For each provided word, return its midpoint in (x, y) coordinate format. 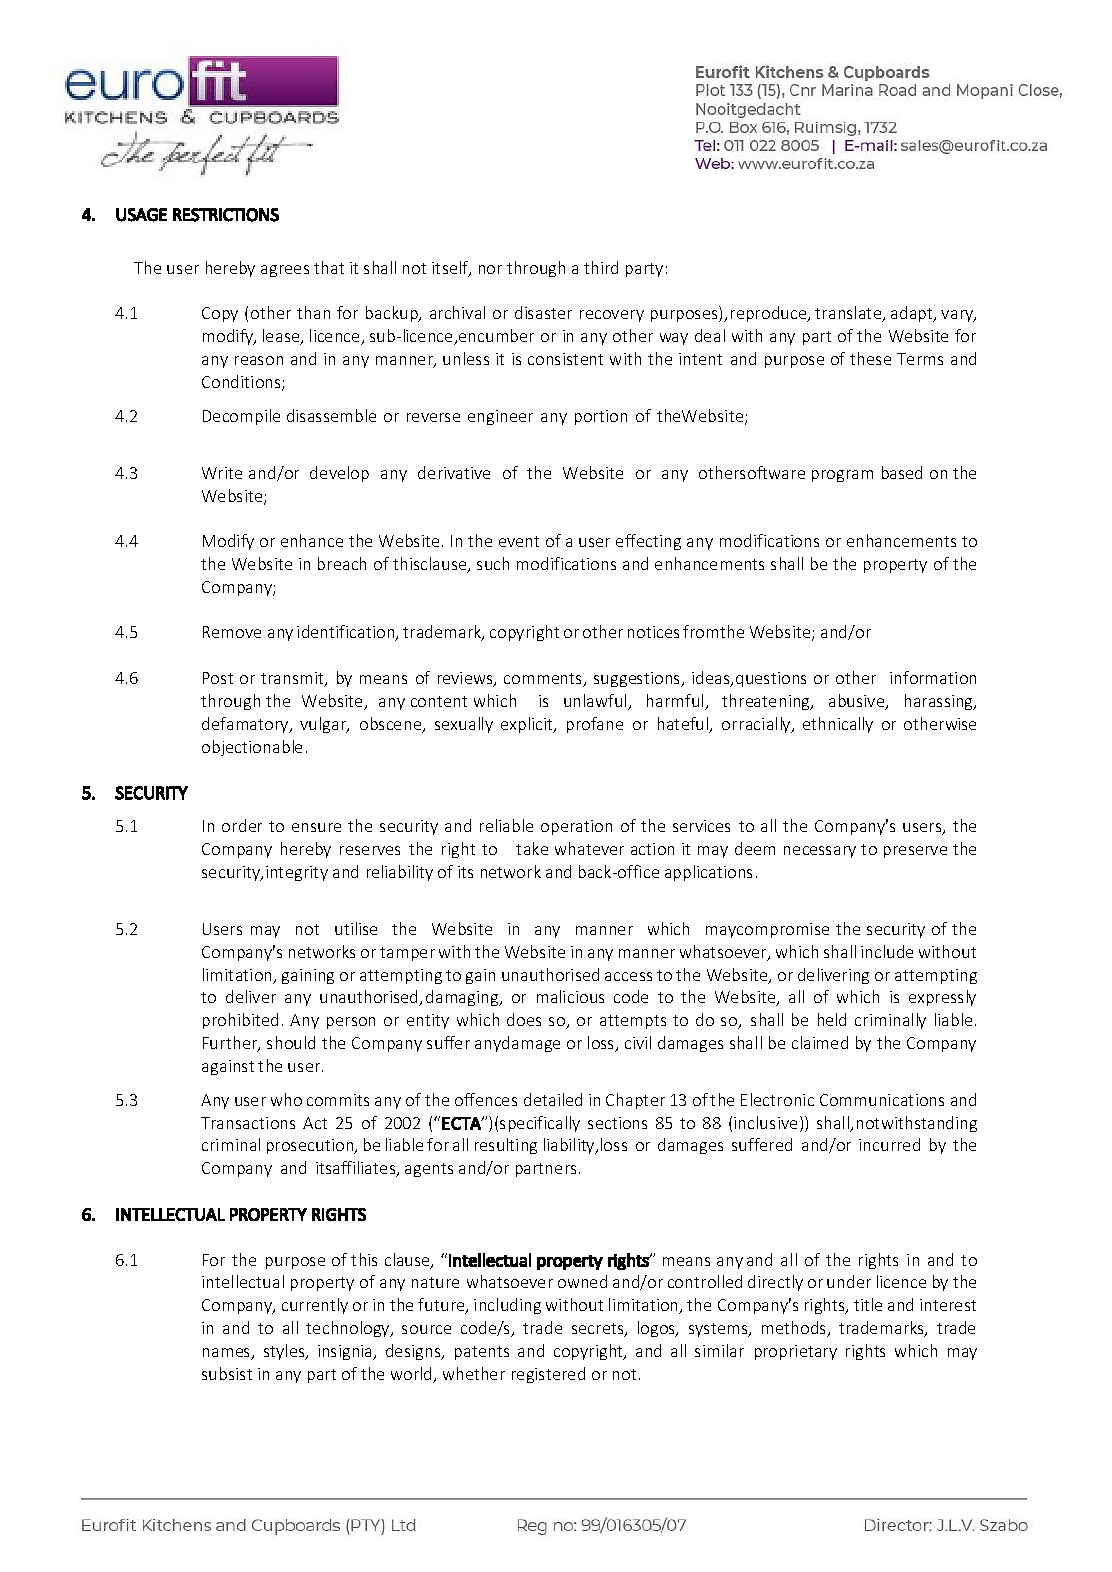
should (291, 1042)
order (242, 825)
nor (490, 269)
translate (849, 314)
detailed (553, 1099)
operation (576, 827)
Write (222, 473)
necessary (820, 852)
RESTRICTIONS (226, 215)
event (519, 541)
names (228, 1354)
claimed (820, 1042)
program (842, 476)
